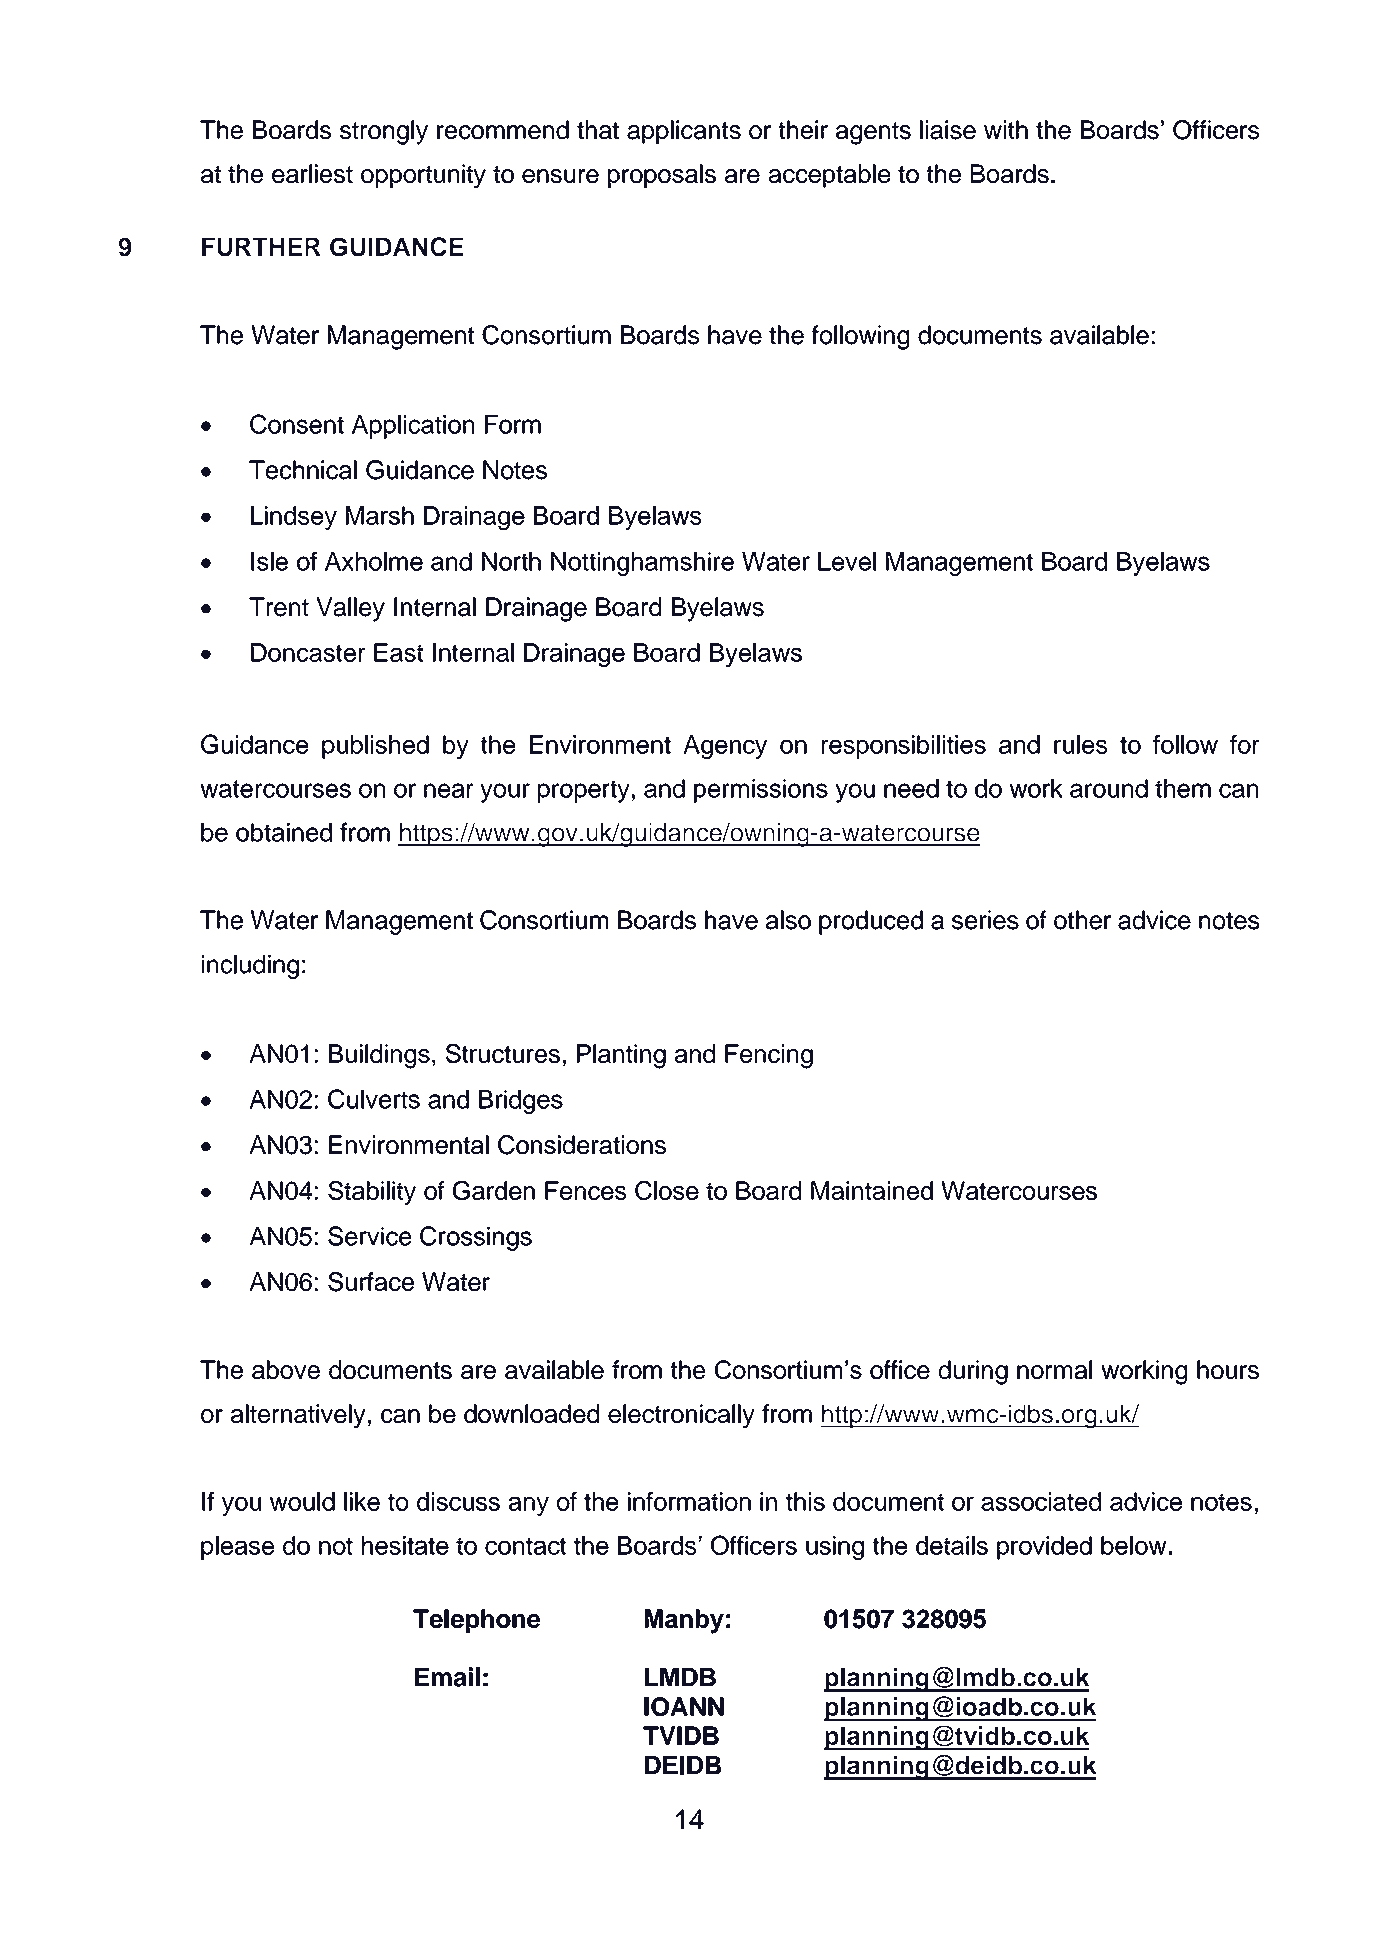  Describe the element at coordinates (725, 747) in the screenshot. I see `Agency` at that location.
